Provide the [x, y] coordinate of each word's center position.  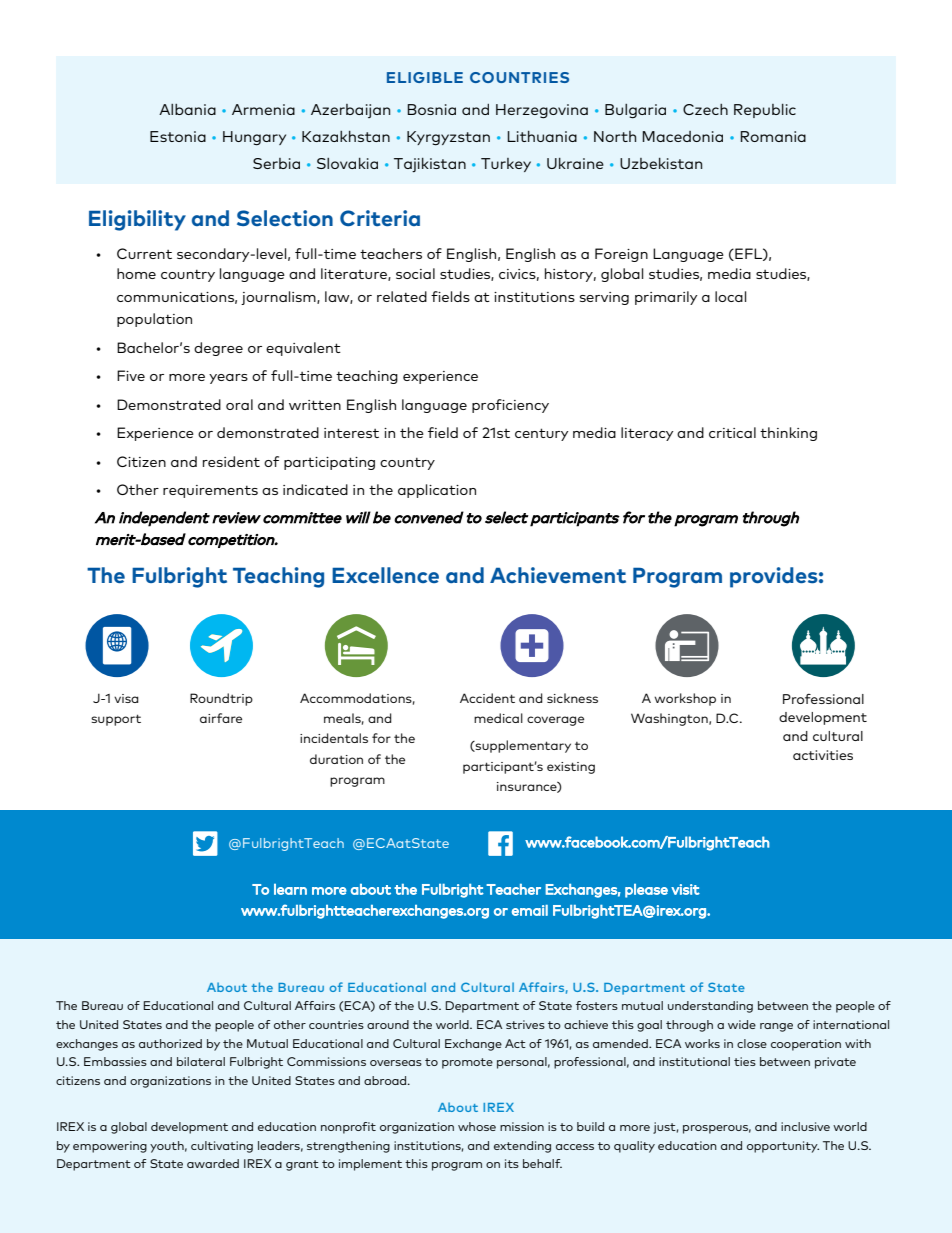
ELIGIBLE [425, 77]
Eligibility [137, 220]
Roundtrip [221, 699]
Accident [487, 698]
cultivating [222, 1147]
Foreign [621, 255]
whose [477, 1126]
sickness [572, 698]
